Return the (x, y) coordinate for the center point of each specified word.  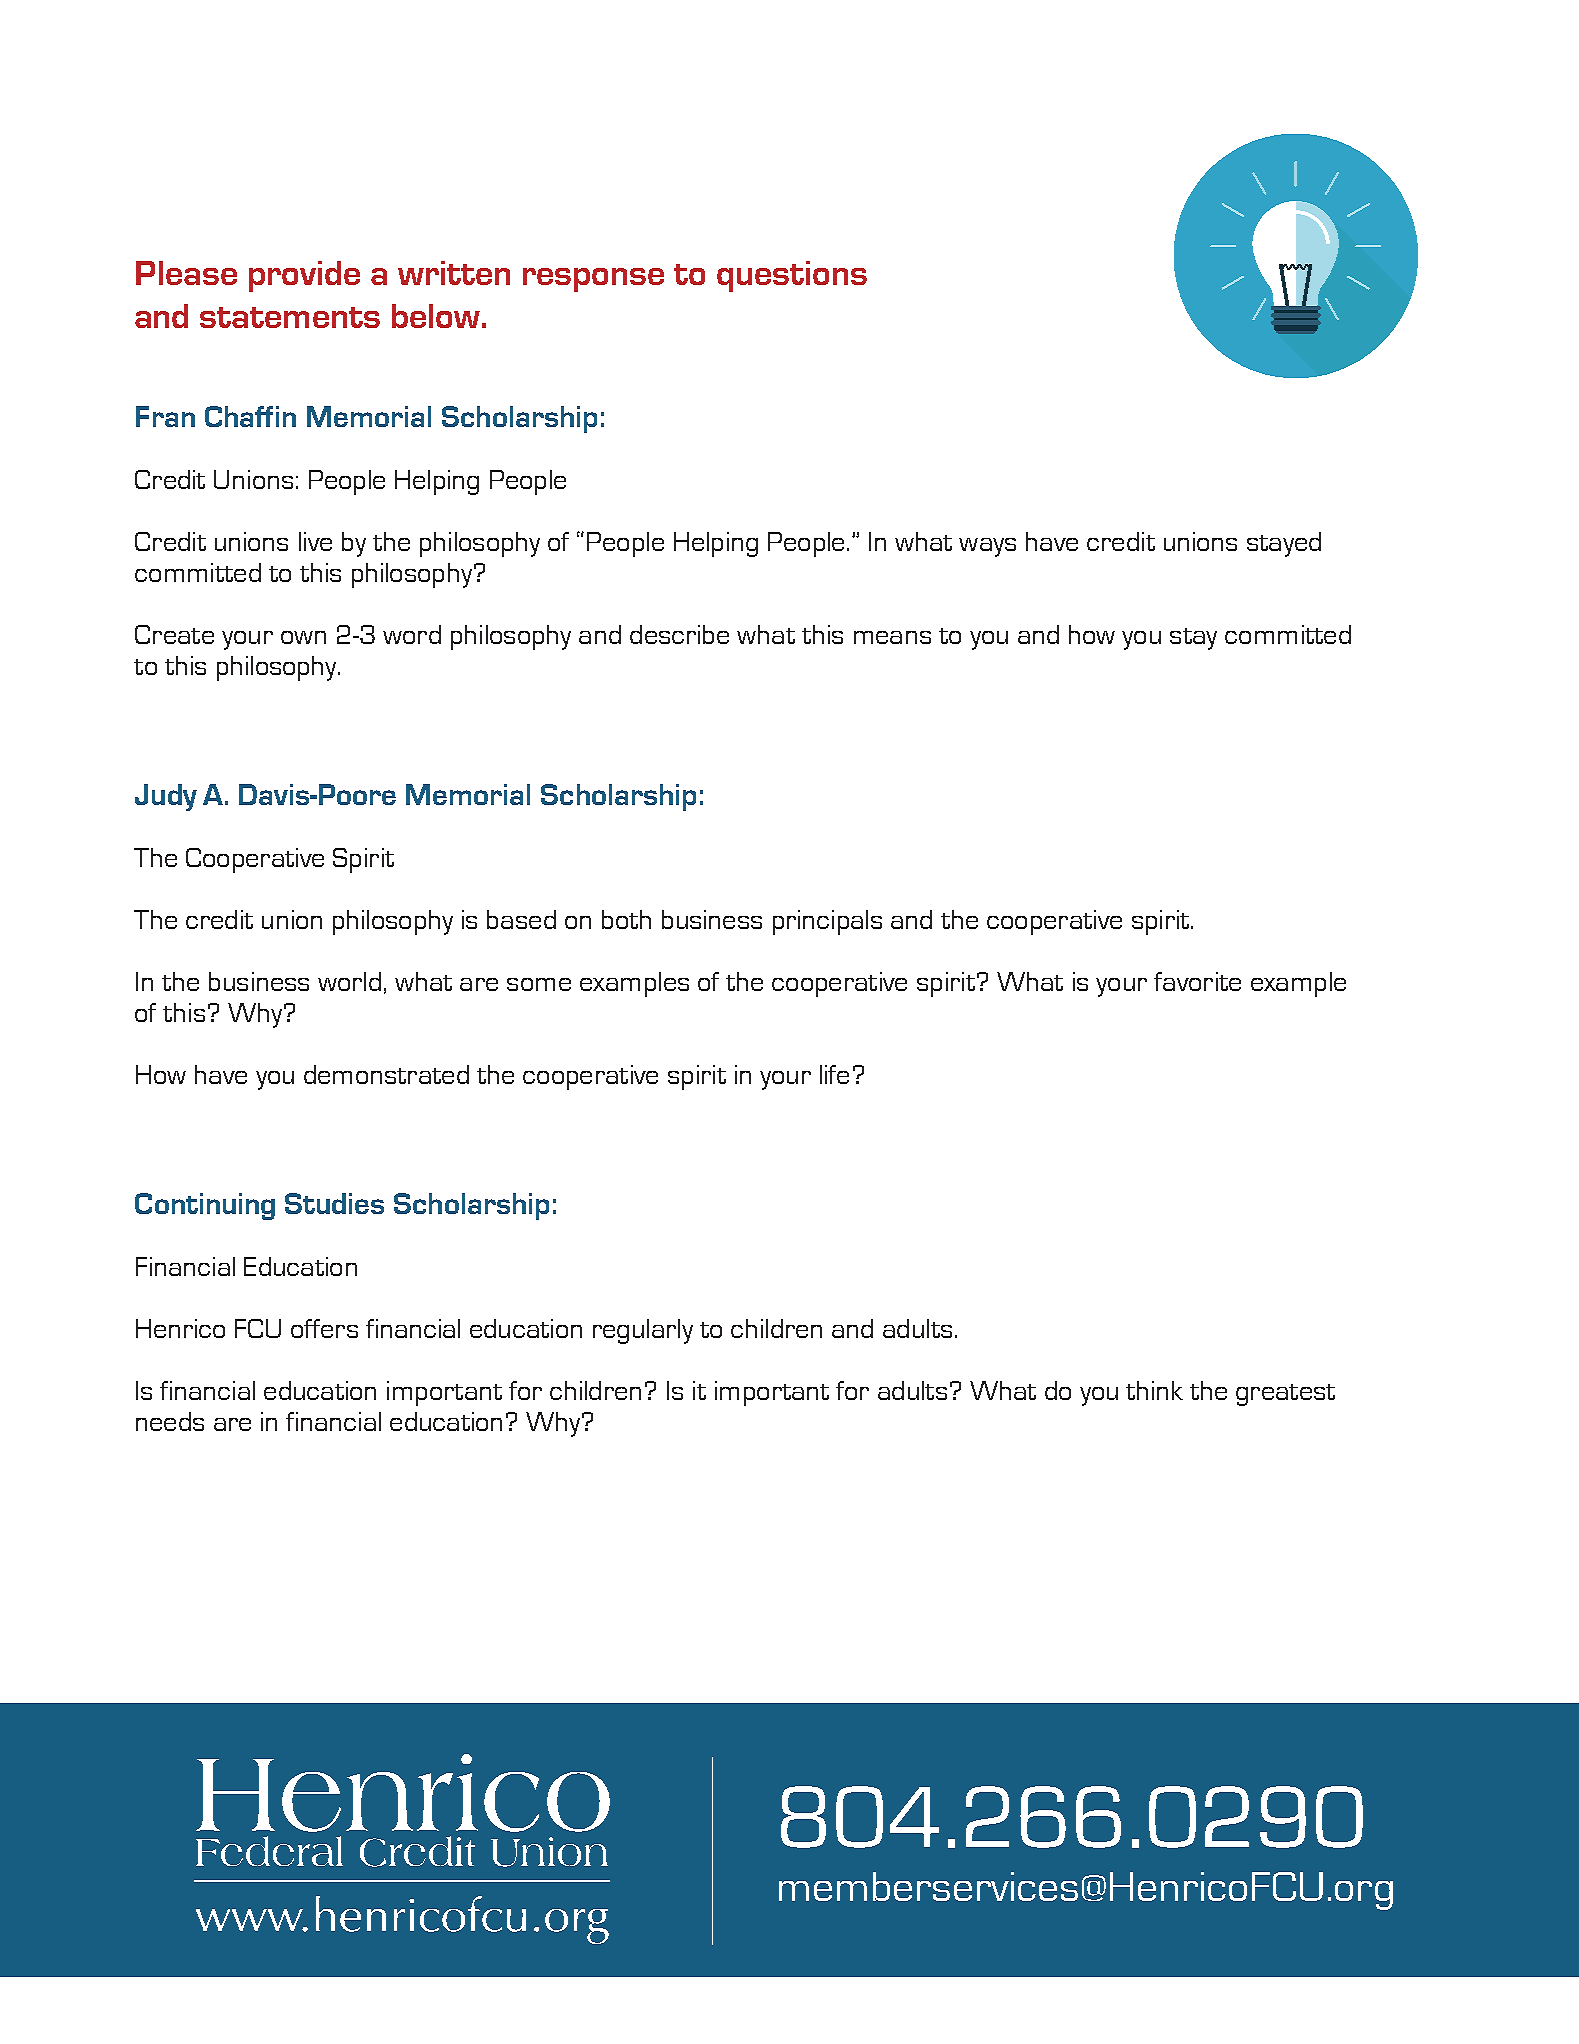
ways (987, 547)
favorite (1197, 981)
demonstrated (386, 1074)
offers (324, 1328)
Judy (166, 797)
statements (290, 317)
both (626, 919)
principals (827, 922)
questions (792, 276)
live (315, 541)
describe (679, 634)
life (834, 1074)
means (892, 637)
